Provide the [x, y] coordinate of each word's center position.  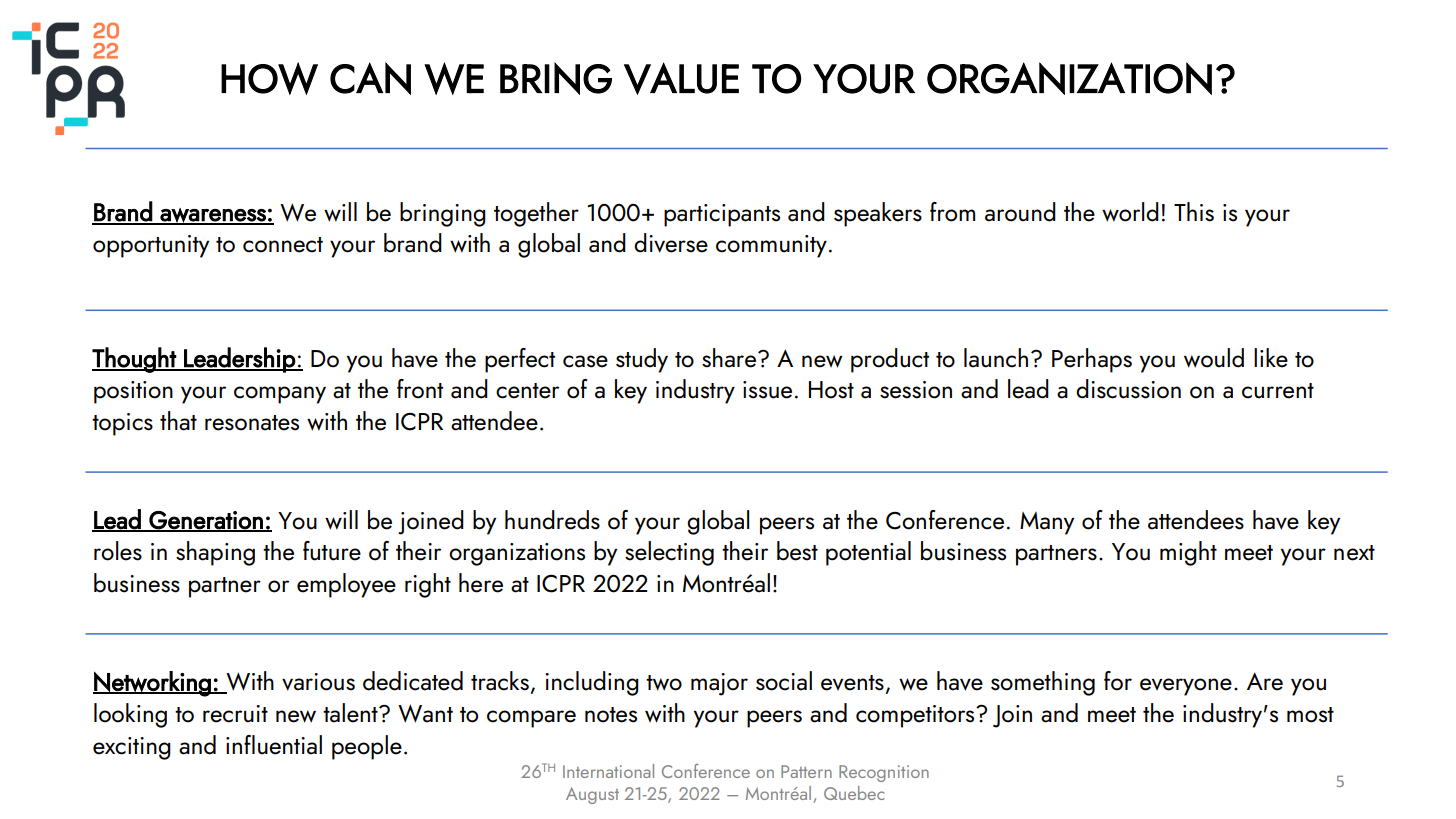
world [1130, 212]
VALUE [681, 78]
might [1188, 553]
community [771, 246]
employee [346, 585]
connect [283, 245]
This [1194, 212]
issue [767, 390]
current [1278, 391]
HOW [269, 78]
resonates [252, 423]
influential [274, 745]
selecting [669, 553]
